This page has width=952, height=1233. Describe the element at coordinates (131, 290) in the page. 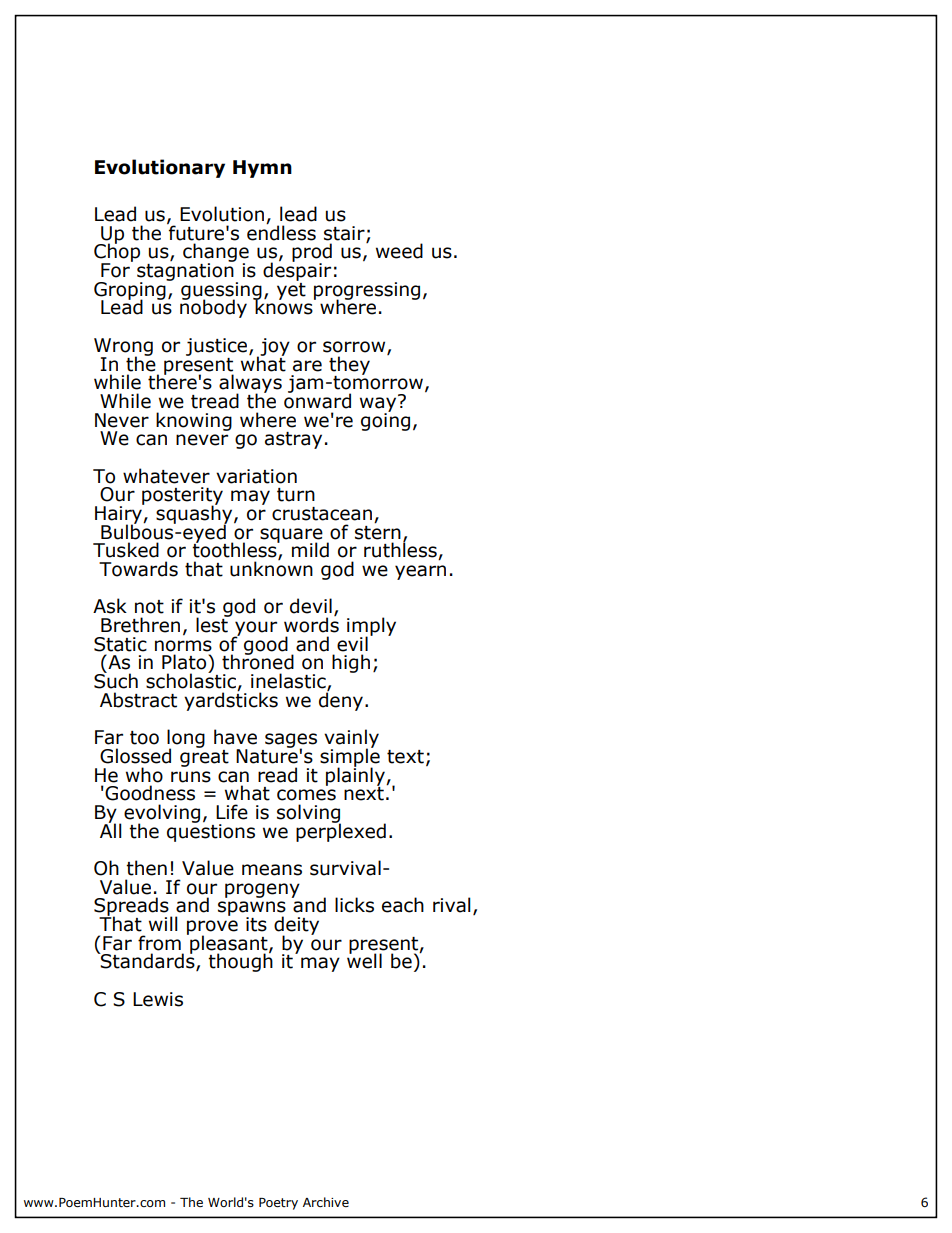

I see `Groping` at that location.
